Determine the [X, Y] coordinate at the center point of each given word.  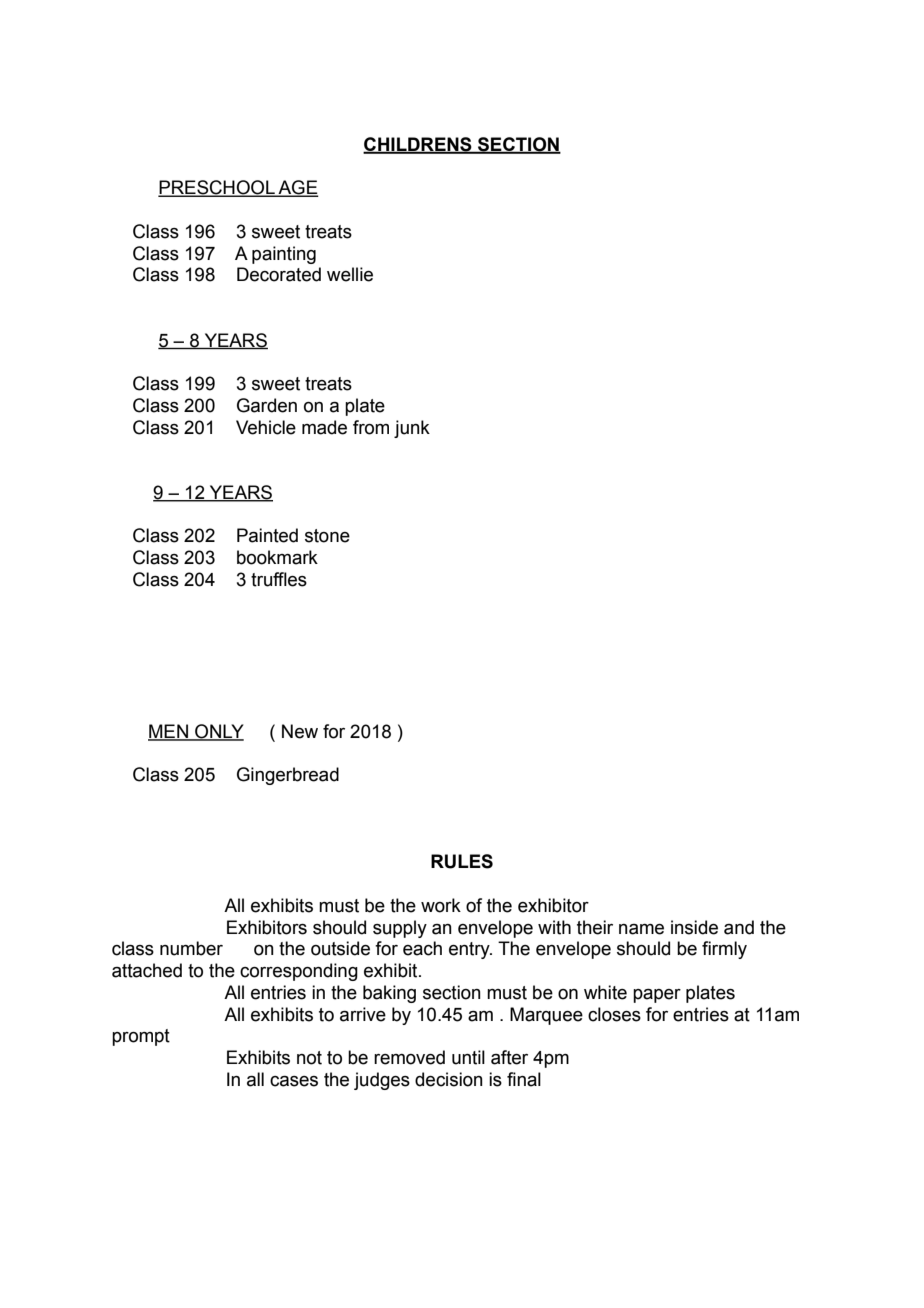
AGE [297, 188]
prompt [141, 1037]
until [468, 1057]
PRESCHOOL [217, 188]
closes [614, 1014]
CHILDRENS [418, 145]
